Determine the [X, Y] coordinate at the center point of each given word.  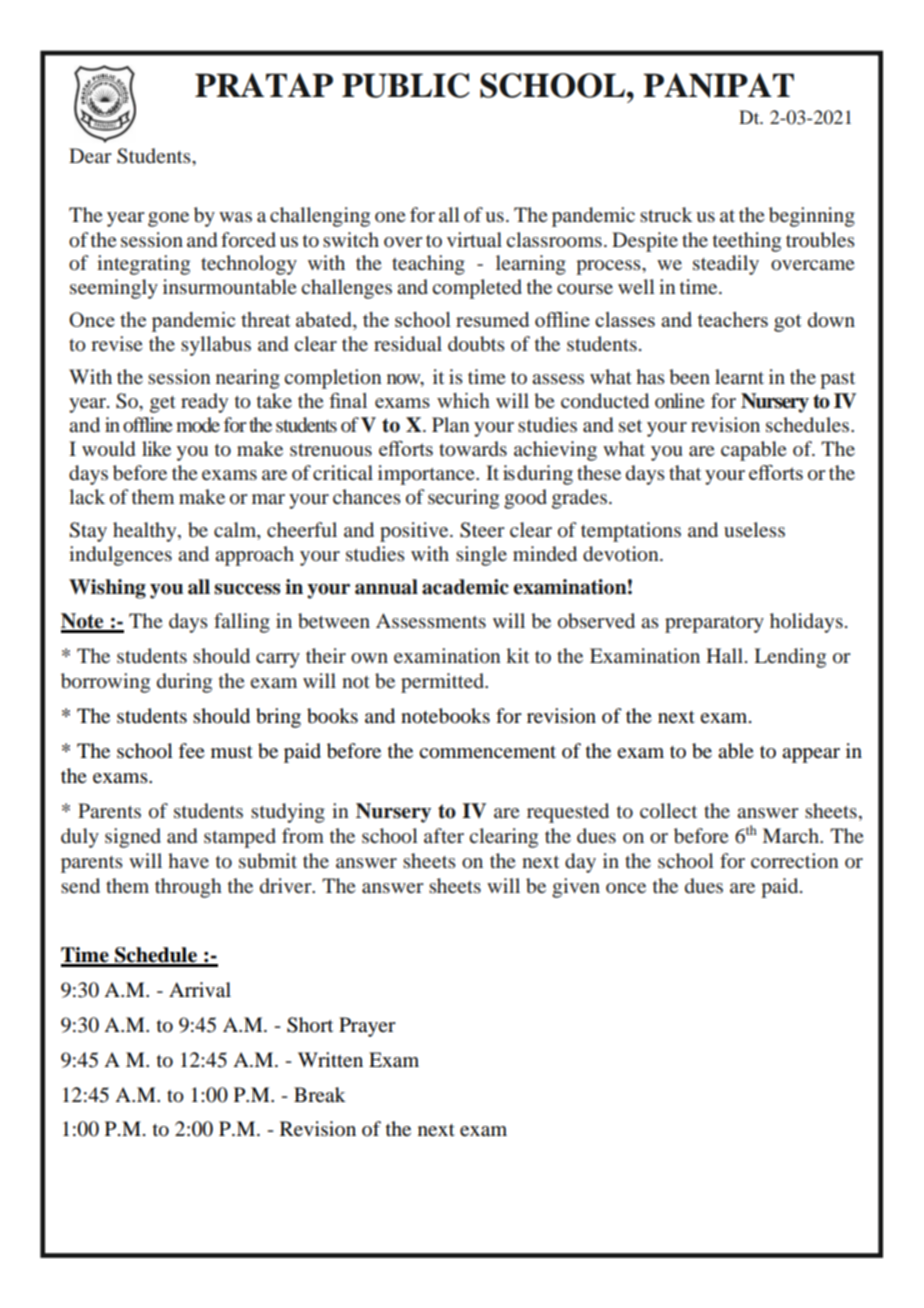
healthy [146, 532]
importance [427, 475]
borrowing [105, 683]
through [188, 888]
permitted [444, 683]
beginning [812, 217]
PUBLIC [406, 85]
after [444, 835]
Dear [90, 155]
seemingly [114, 289]
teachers [732, 319]
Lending [790, 658]
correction [795, 861]
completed [477, 289]
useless [754, 529]
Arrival [200, 990]
